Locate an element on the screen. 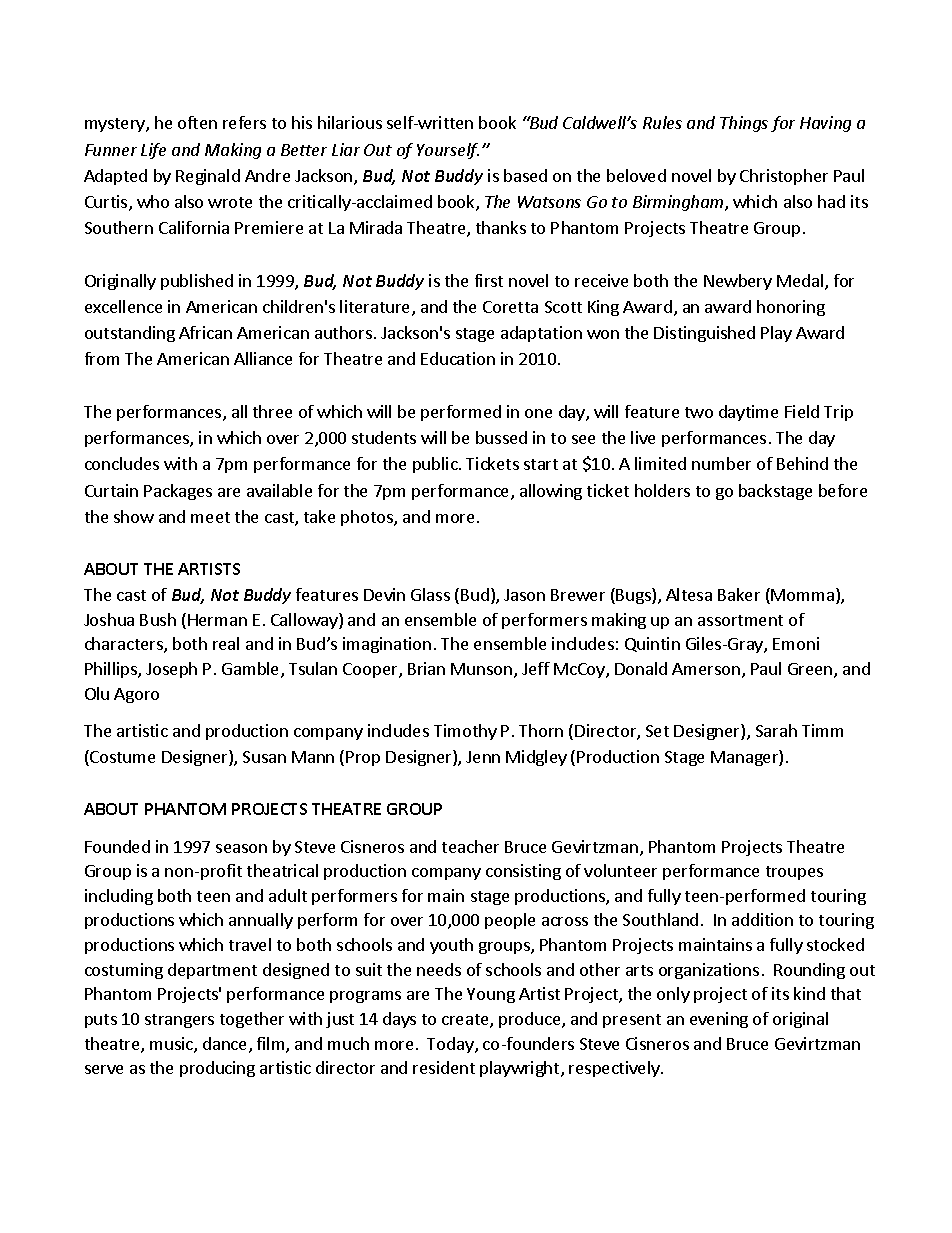  Baker is located at coordinates (739, 594).
